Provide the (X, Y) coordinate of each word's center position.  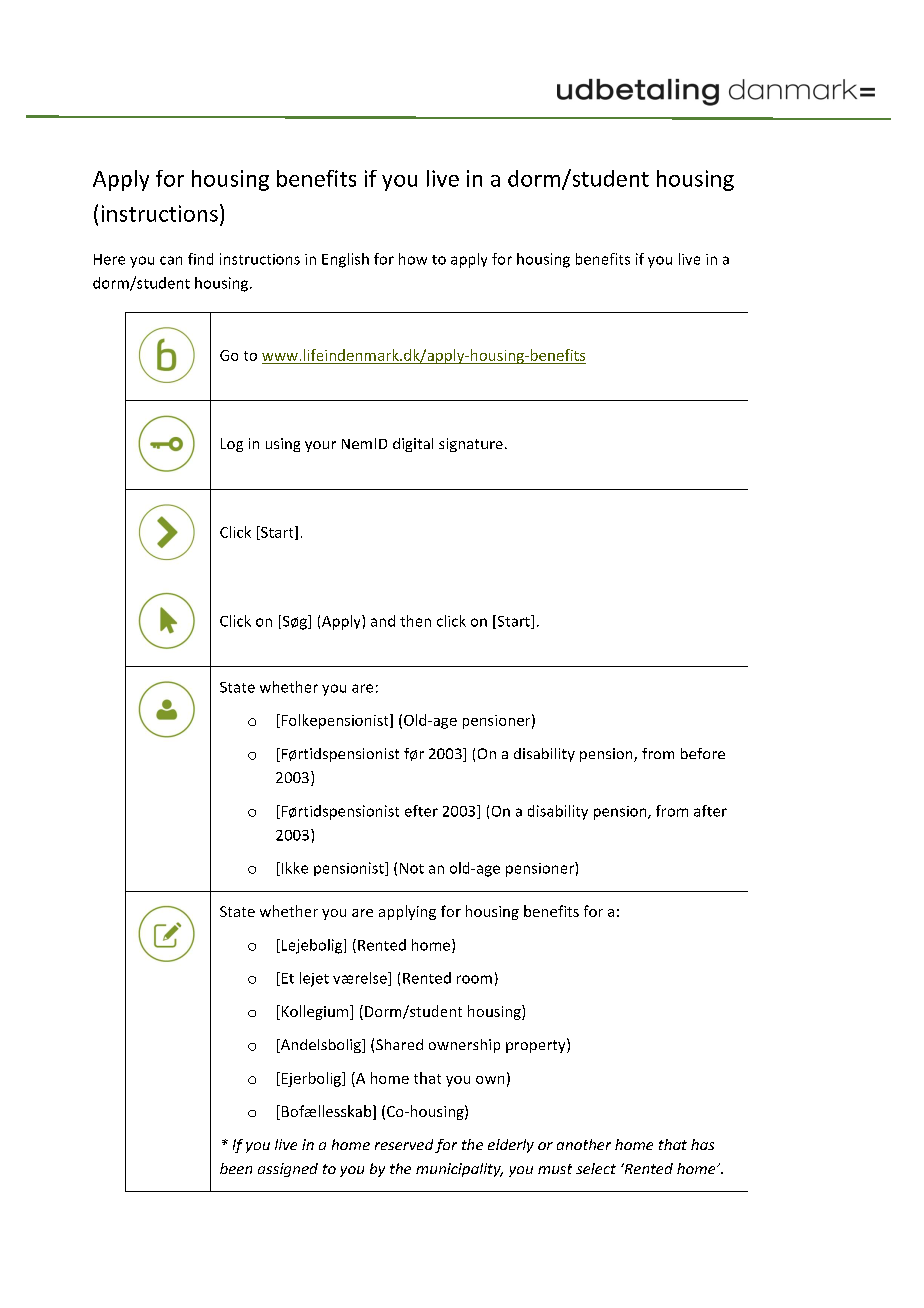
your (320, 446)
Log (232, 445)
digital (413, 445)
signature (471, 445)
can (171, 260)
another (584, 1144)
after (710, 811)
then (415, 621)
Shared (399, 1044)
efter (421, 811)
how (413, 259)
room (474, 979)
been (236, 1168)
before (703, 753)
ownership (464, 1046)
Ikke (293, 869)
